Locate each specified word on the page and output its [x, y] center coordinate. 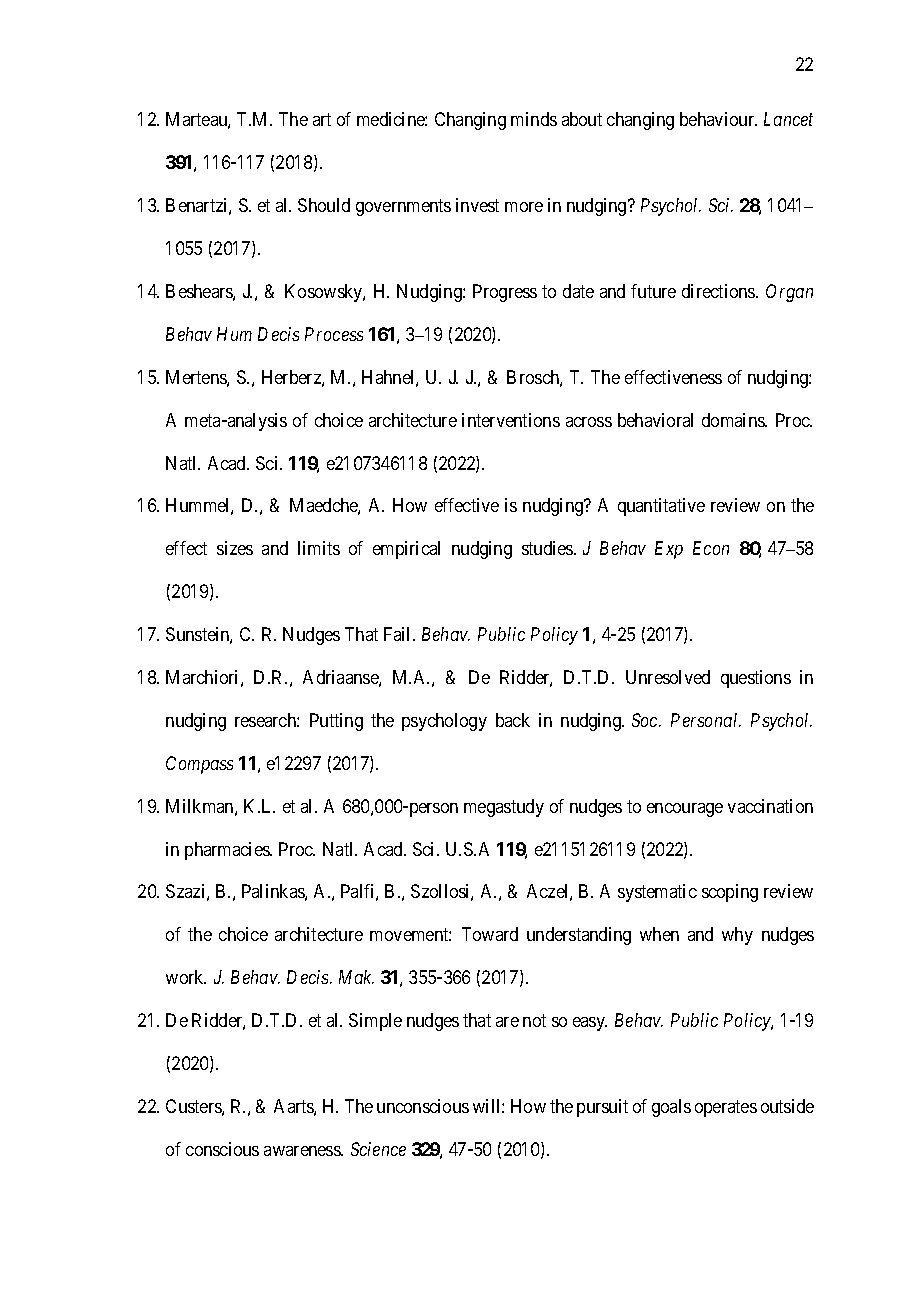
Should [324, 205]
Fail [399, 634]
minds [534, 119]
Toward [490, 934]
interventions [511, 420]
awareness [303, 1151]
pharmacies [228, 851]
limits [319, 548]
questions [756, 679]
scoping [730, 893]
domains [734, 420]
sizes [235, 548]
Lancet [788, 119]
